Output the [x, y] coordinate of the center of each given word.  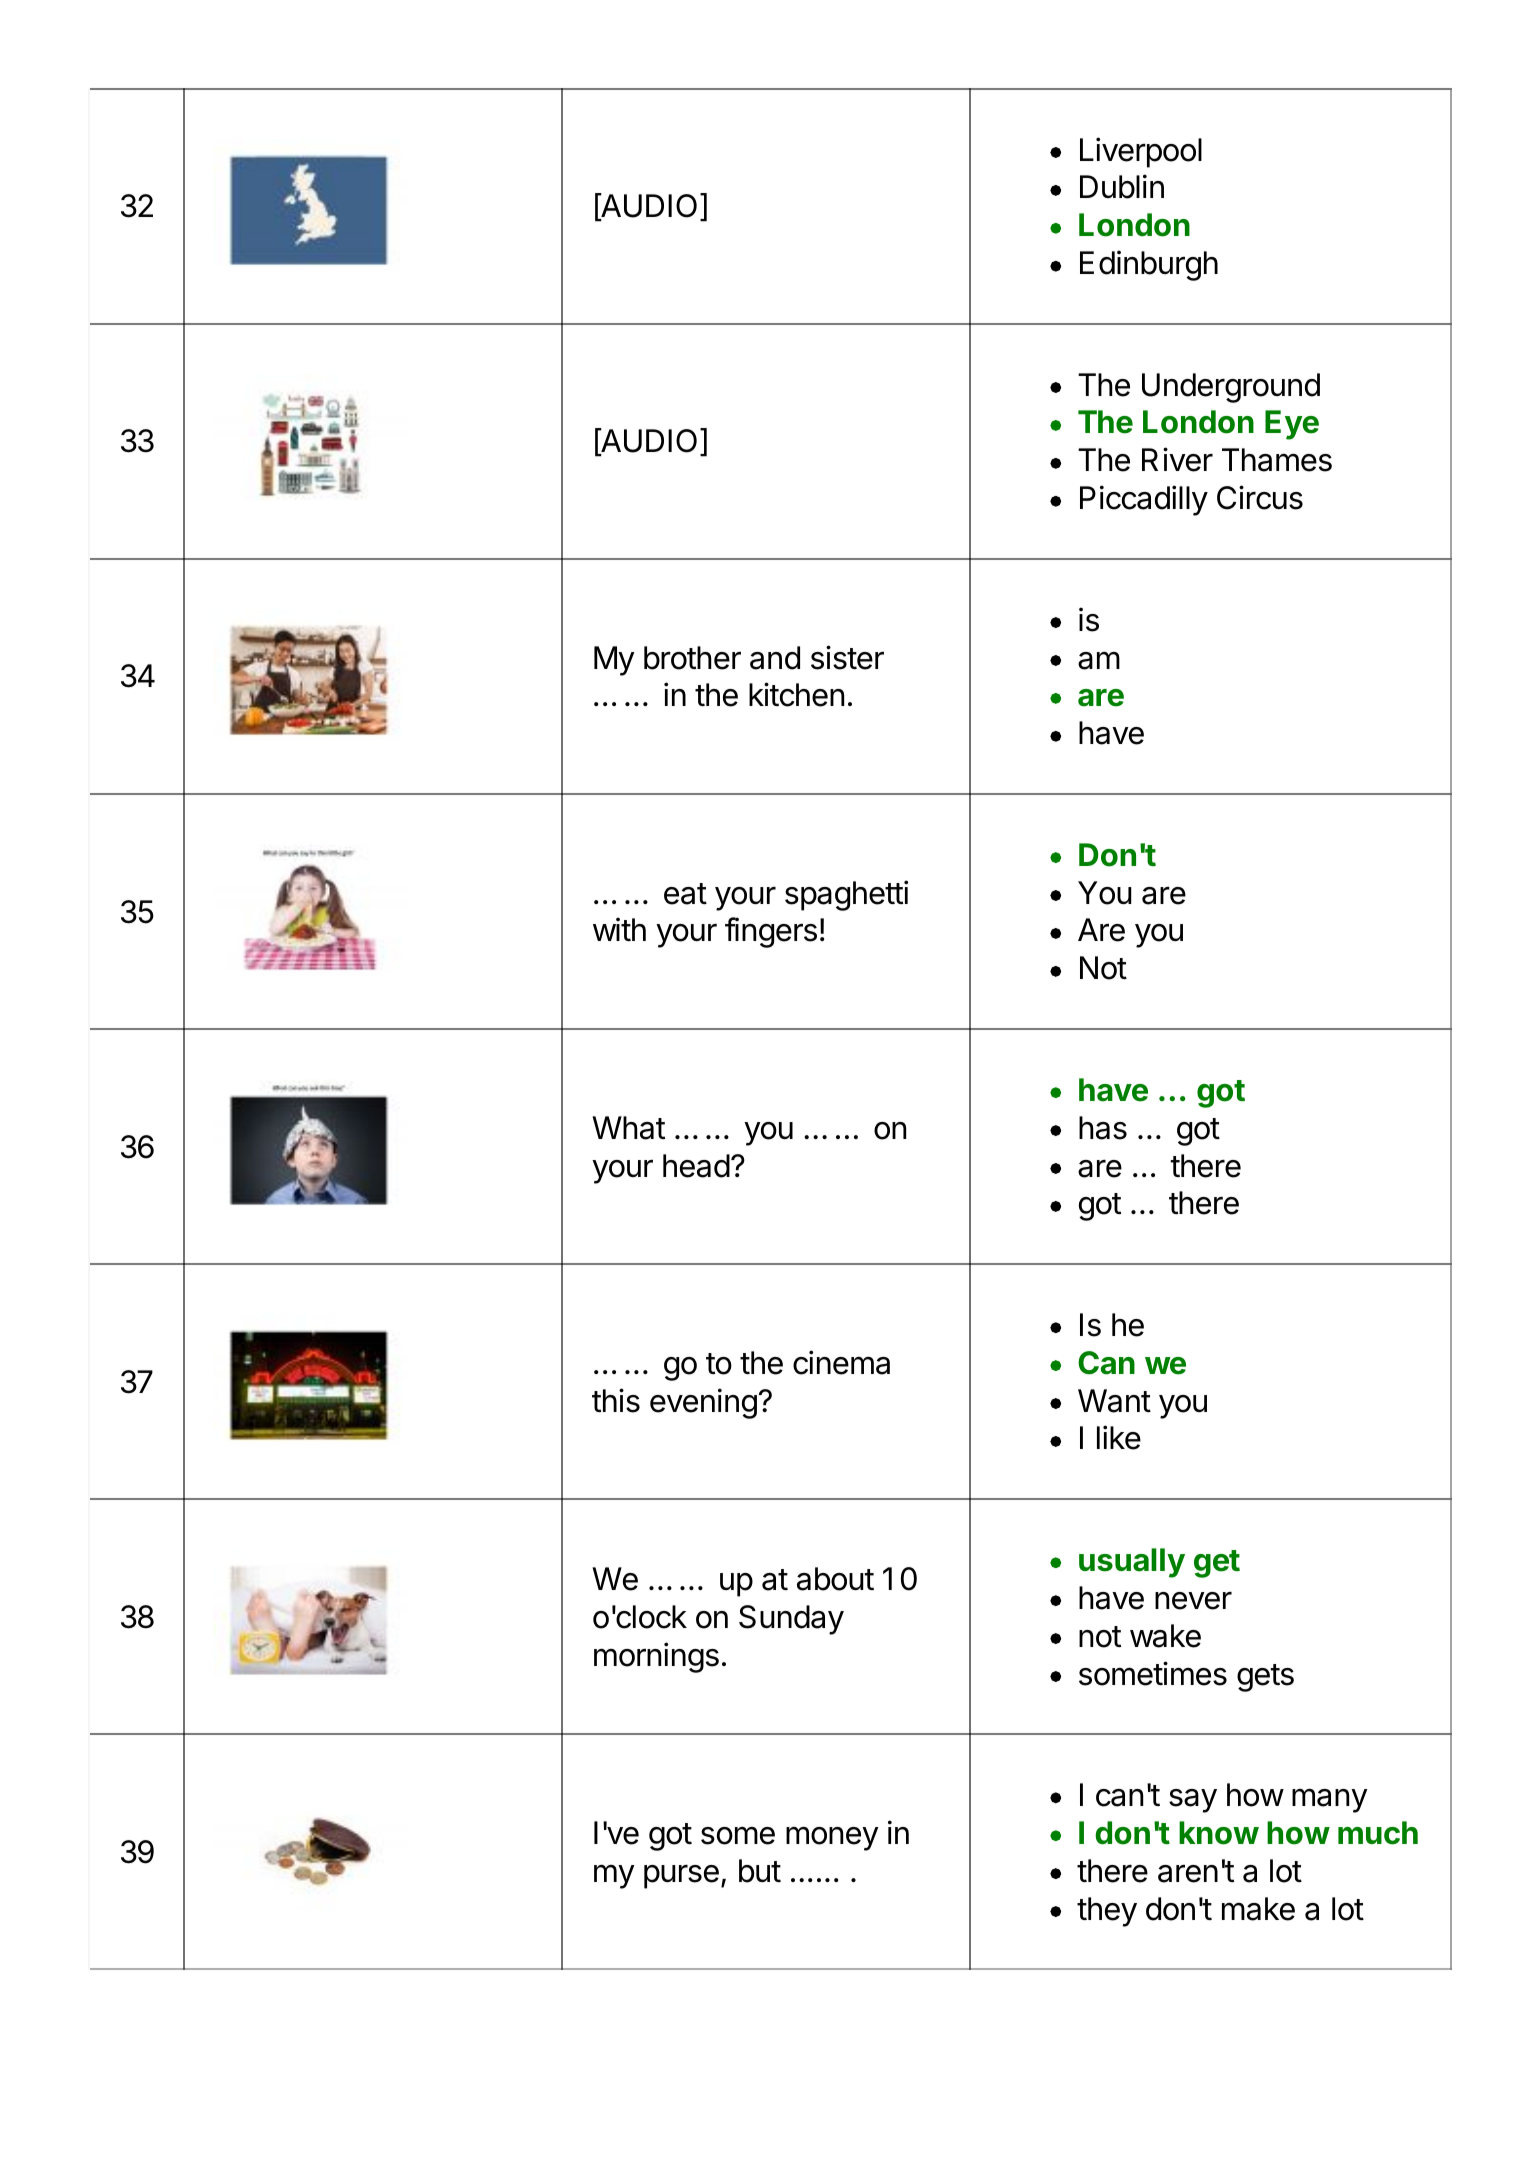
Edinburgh [1149, 265]
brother [692, 658]
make [1258, 1909]
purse [681, 1877]
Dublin [1122, 186]
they [1107, 1912]
